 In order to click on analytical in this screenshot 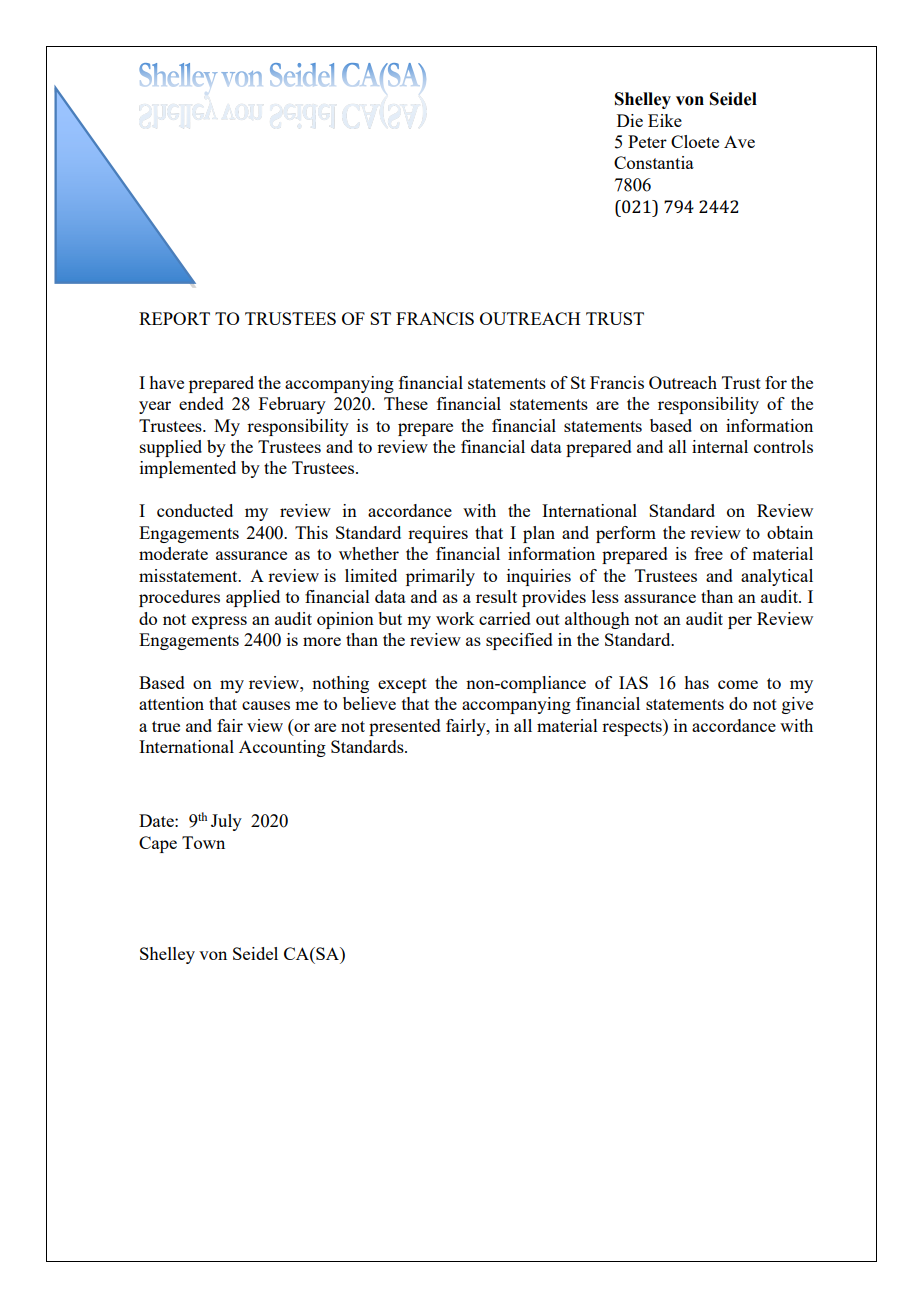, I will do `click(777, 577)`.
